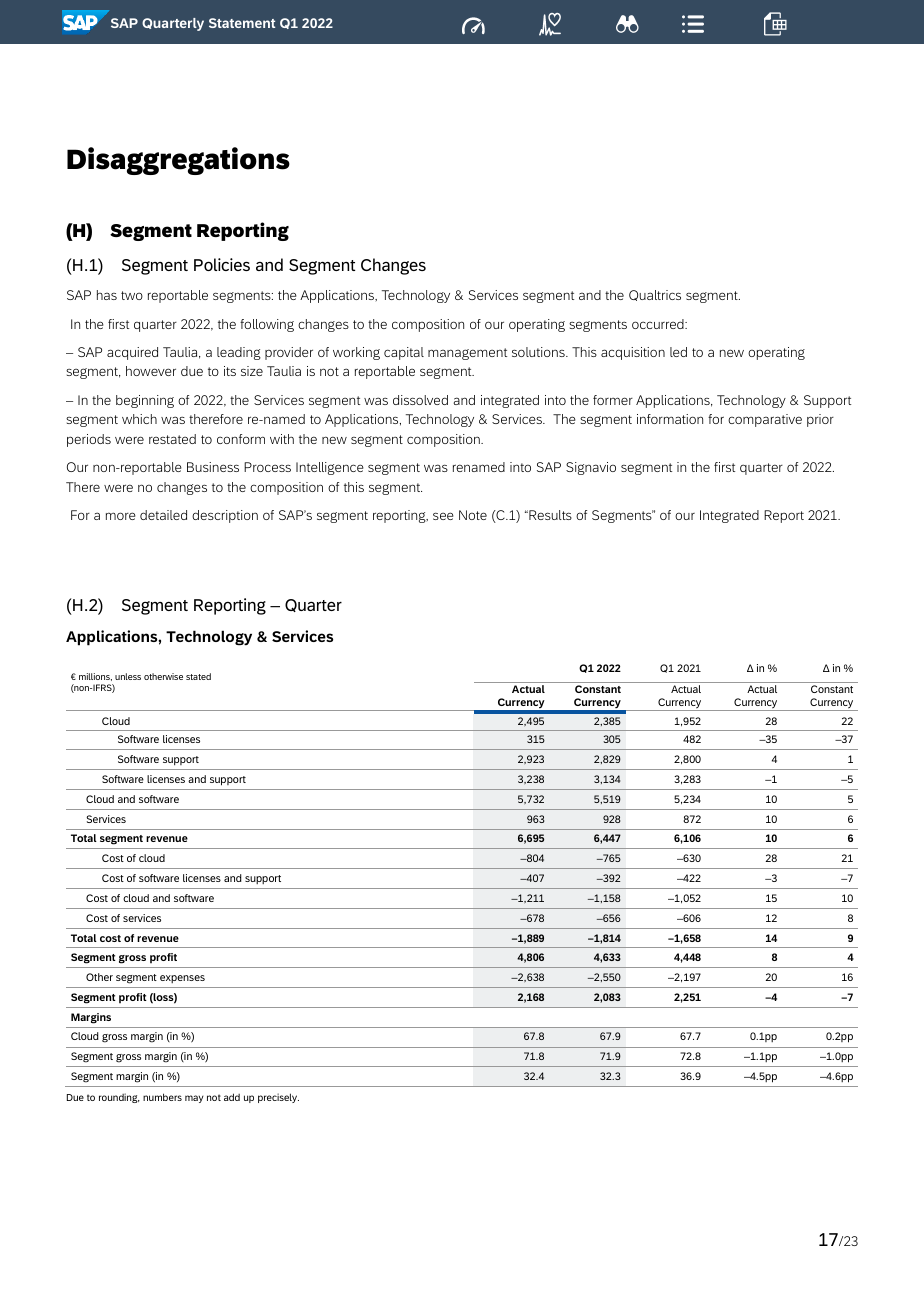 The width and height of the screenshot is (924, 1308). What do you see at coordinates (182, 979) in the screenshot?
I see `expenses` at bounding box center [182, 979].
